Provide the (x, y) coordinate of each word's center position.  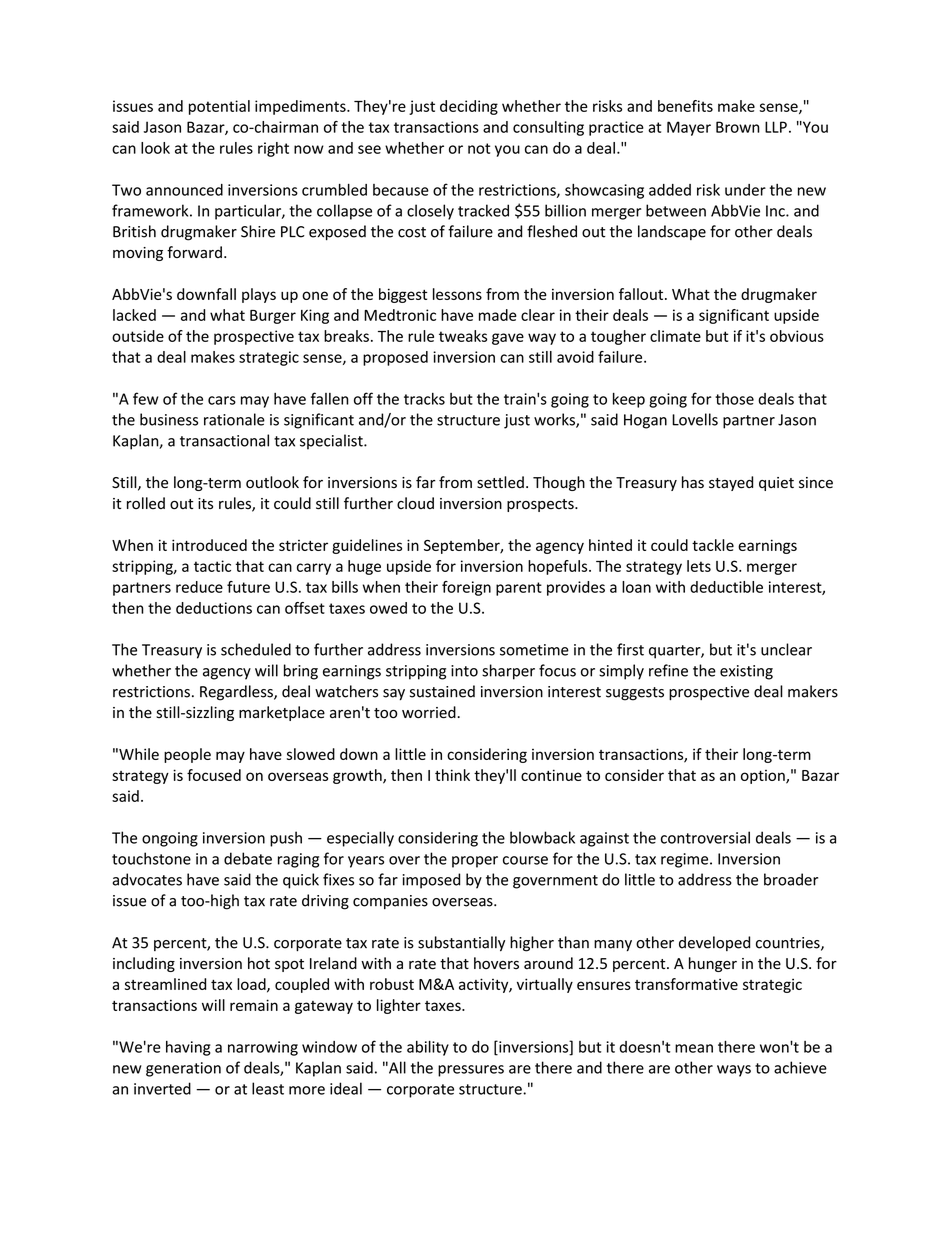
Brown (738, 127)
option (764, 777)
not (479, 148)
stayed (731, 483)
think (452, 775)
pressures (471, 1071)
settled (500, 482)
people (187, 755)
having (188, 1048)
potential (219, 107)
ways (734, 1071)
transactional (224, 440)
